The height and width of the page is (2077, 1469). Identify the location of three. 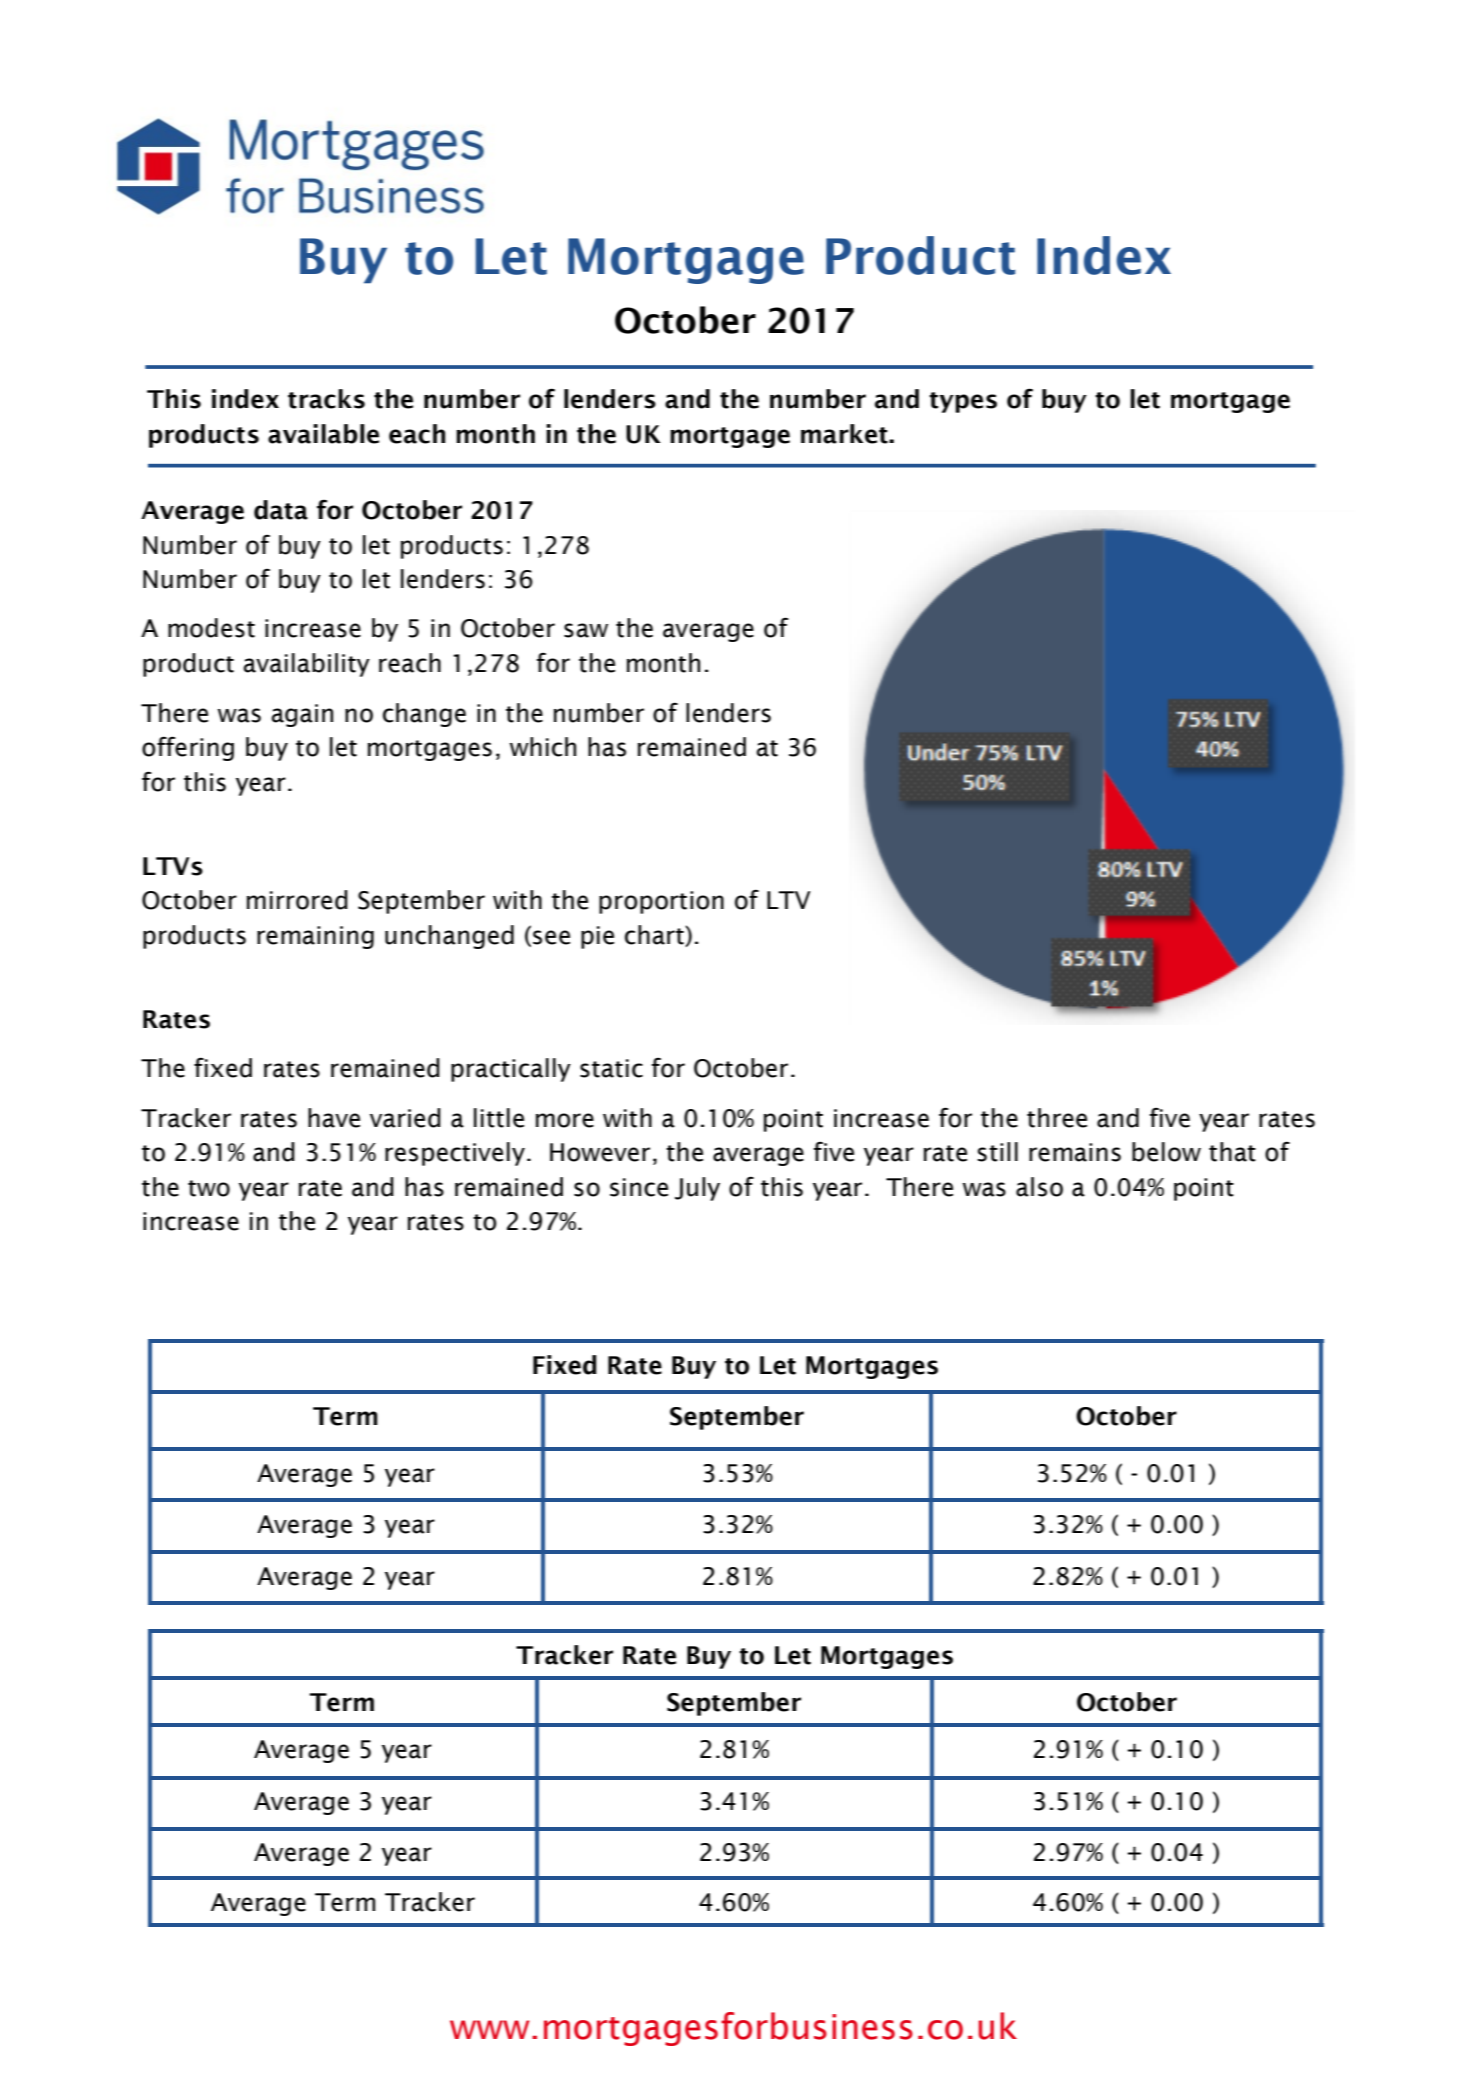
(1057, 1118).
